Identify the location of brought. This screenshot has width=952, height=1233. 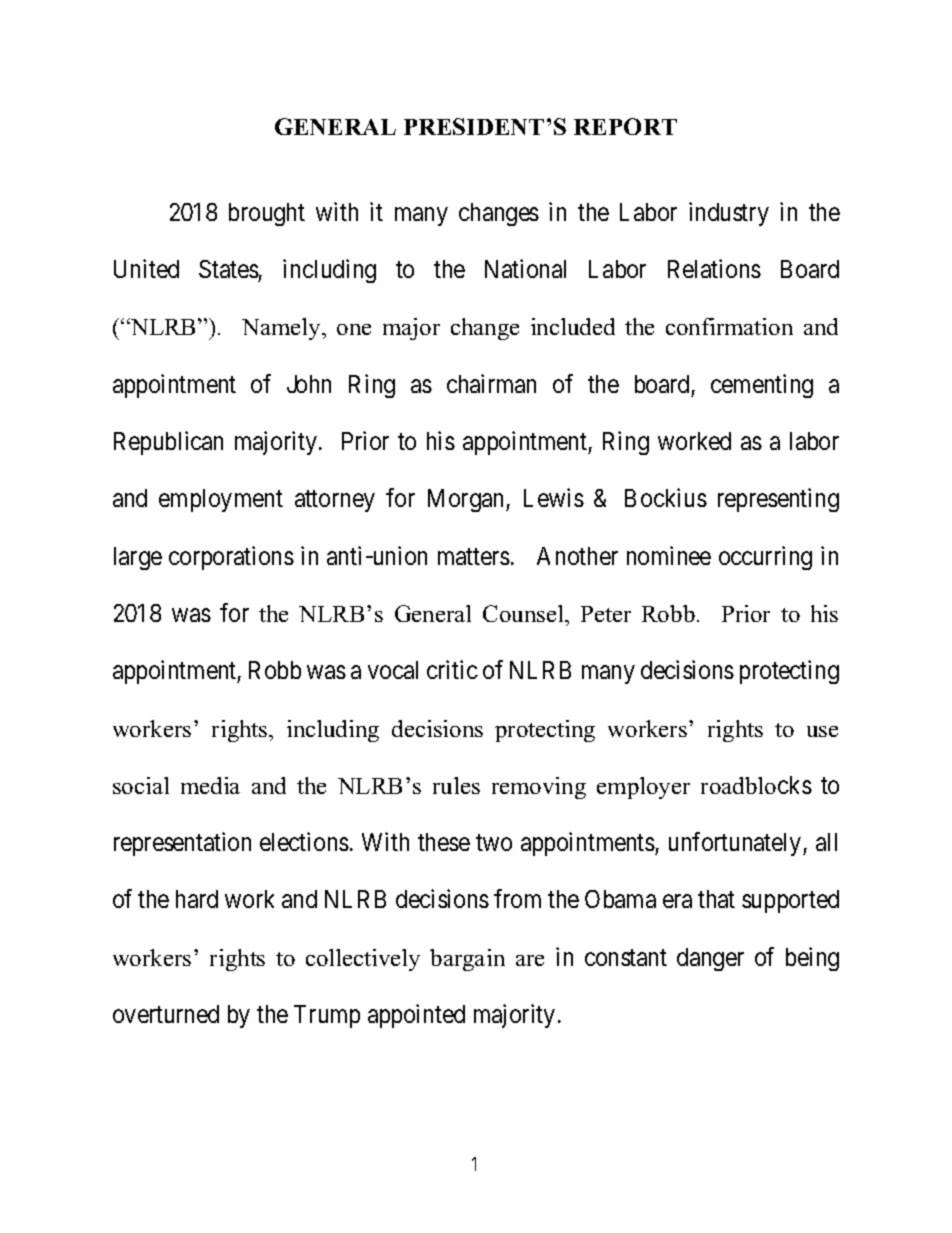
(267, 214).
